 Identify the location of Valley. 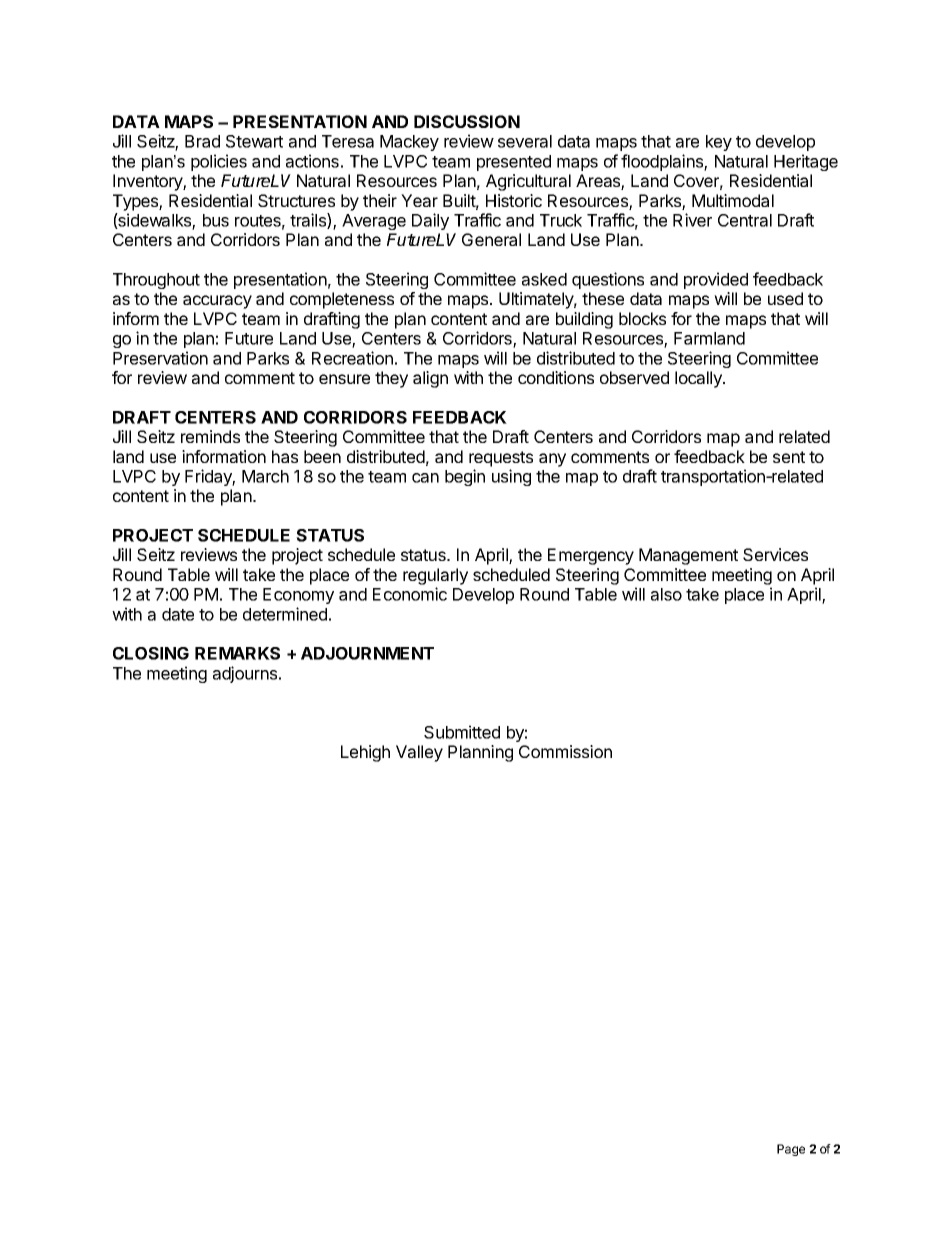
(419, 753).
